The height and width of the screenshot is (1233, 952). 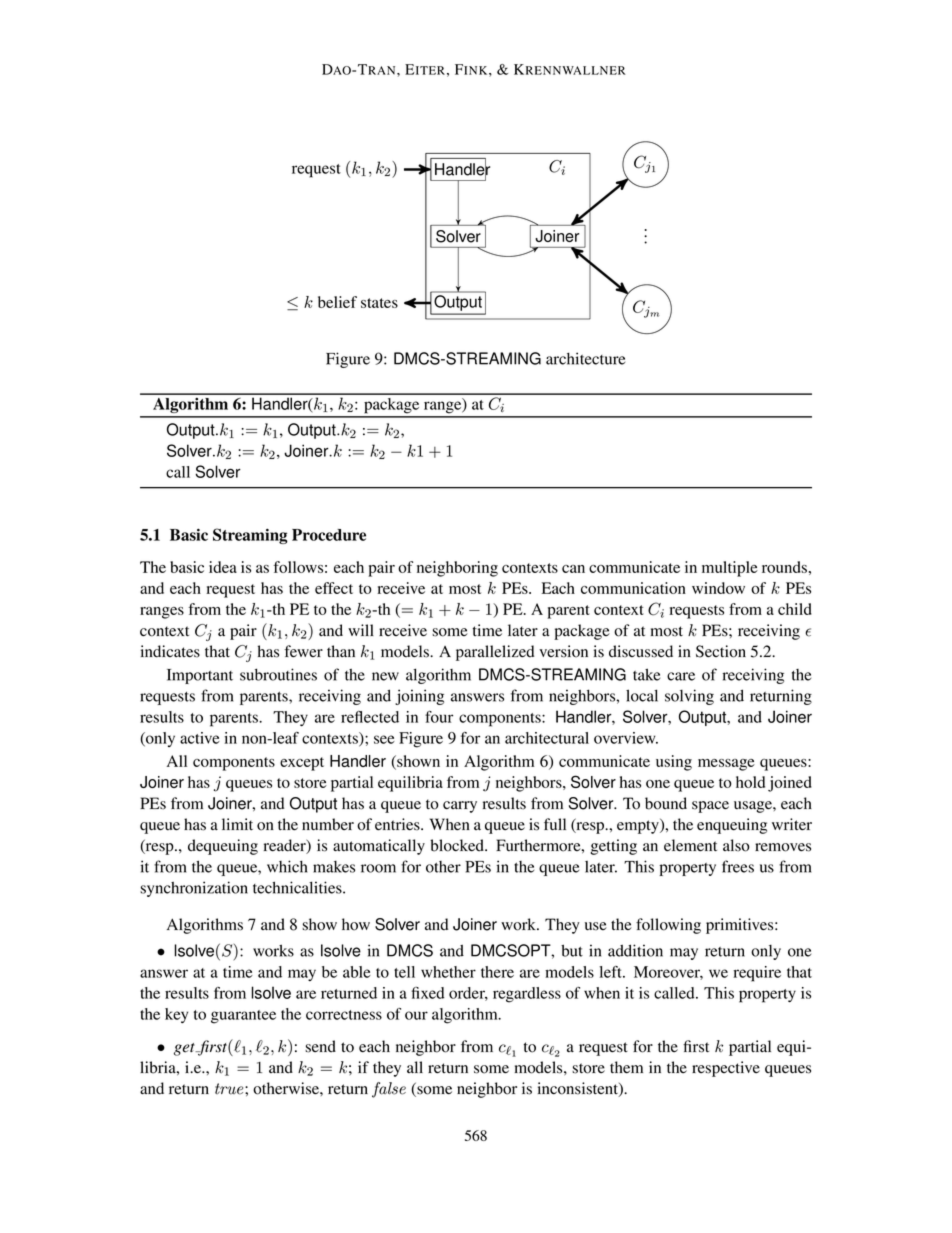 I want to click on carry, so click(x=460, y=807).
